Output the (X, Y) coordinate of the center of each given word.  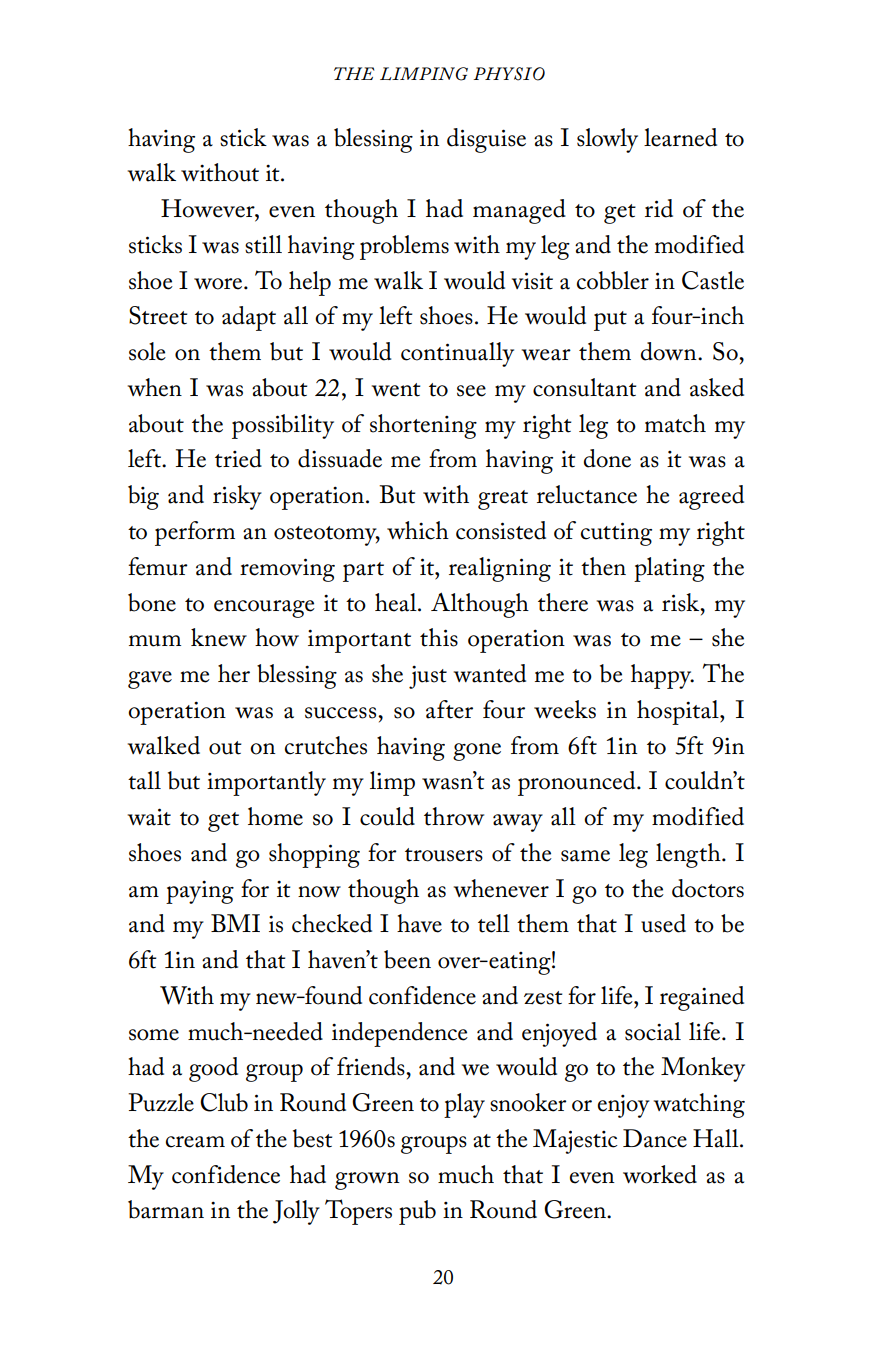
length (689, 855)
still (263, 244)
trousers (444, 855)
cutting (616, 534)
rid (659, 208)
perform (195, 533)
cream (195, 1142)
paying (200, 892)
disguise (486, 140)
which (418, 530)
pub (417, 1212)
